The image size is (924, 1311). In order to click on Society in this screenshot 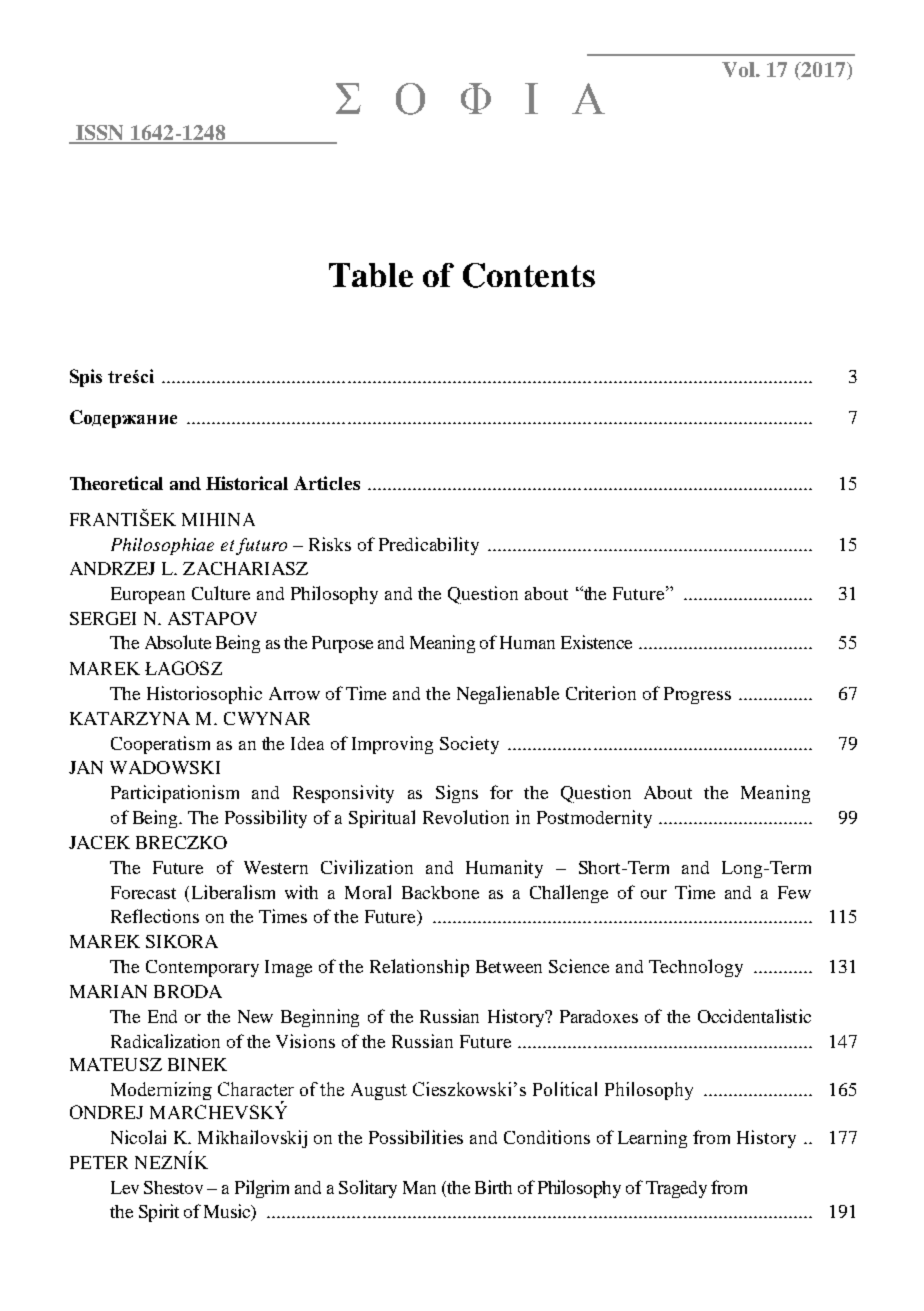, I will do `click(469, 745)`.
